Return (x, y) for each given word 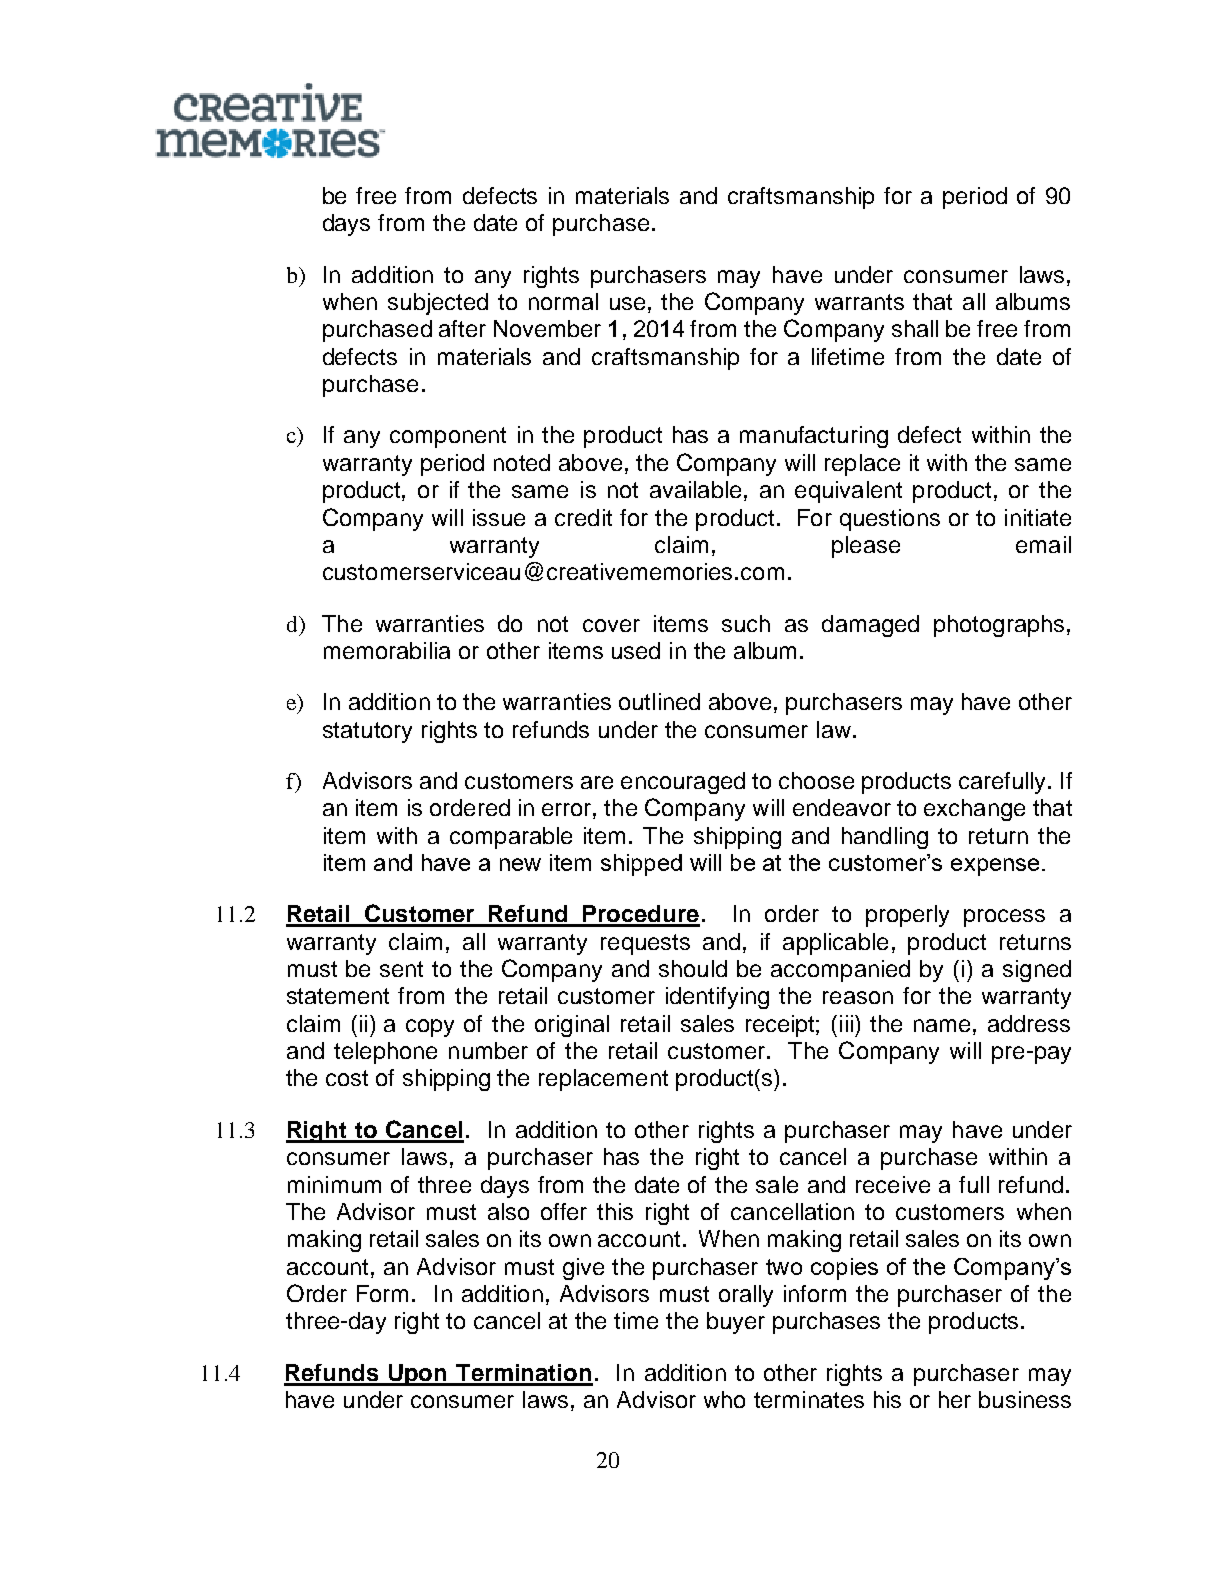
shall (915, 328)
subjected (438, 304)
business (1025, 1399)
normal (563, 301)
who (724, 1399)
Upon (417, 1375)
